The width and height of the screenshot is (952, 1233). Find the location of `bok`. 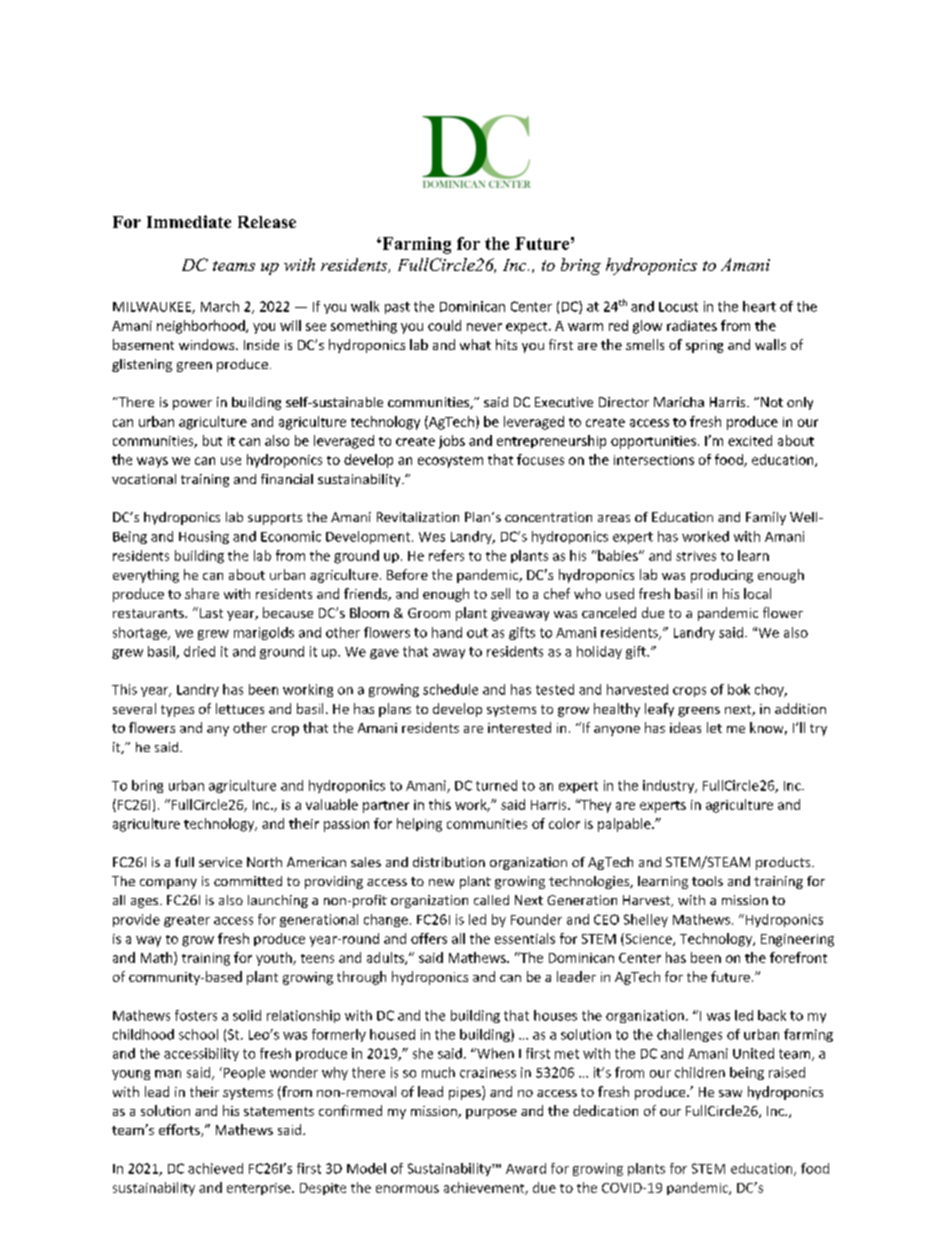

bok is located at coordinates (739, 689).
